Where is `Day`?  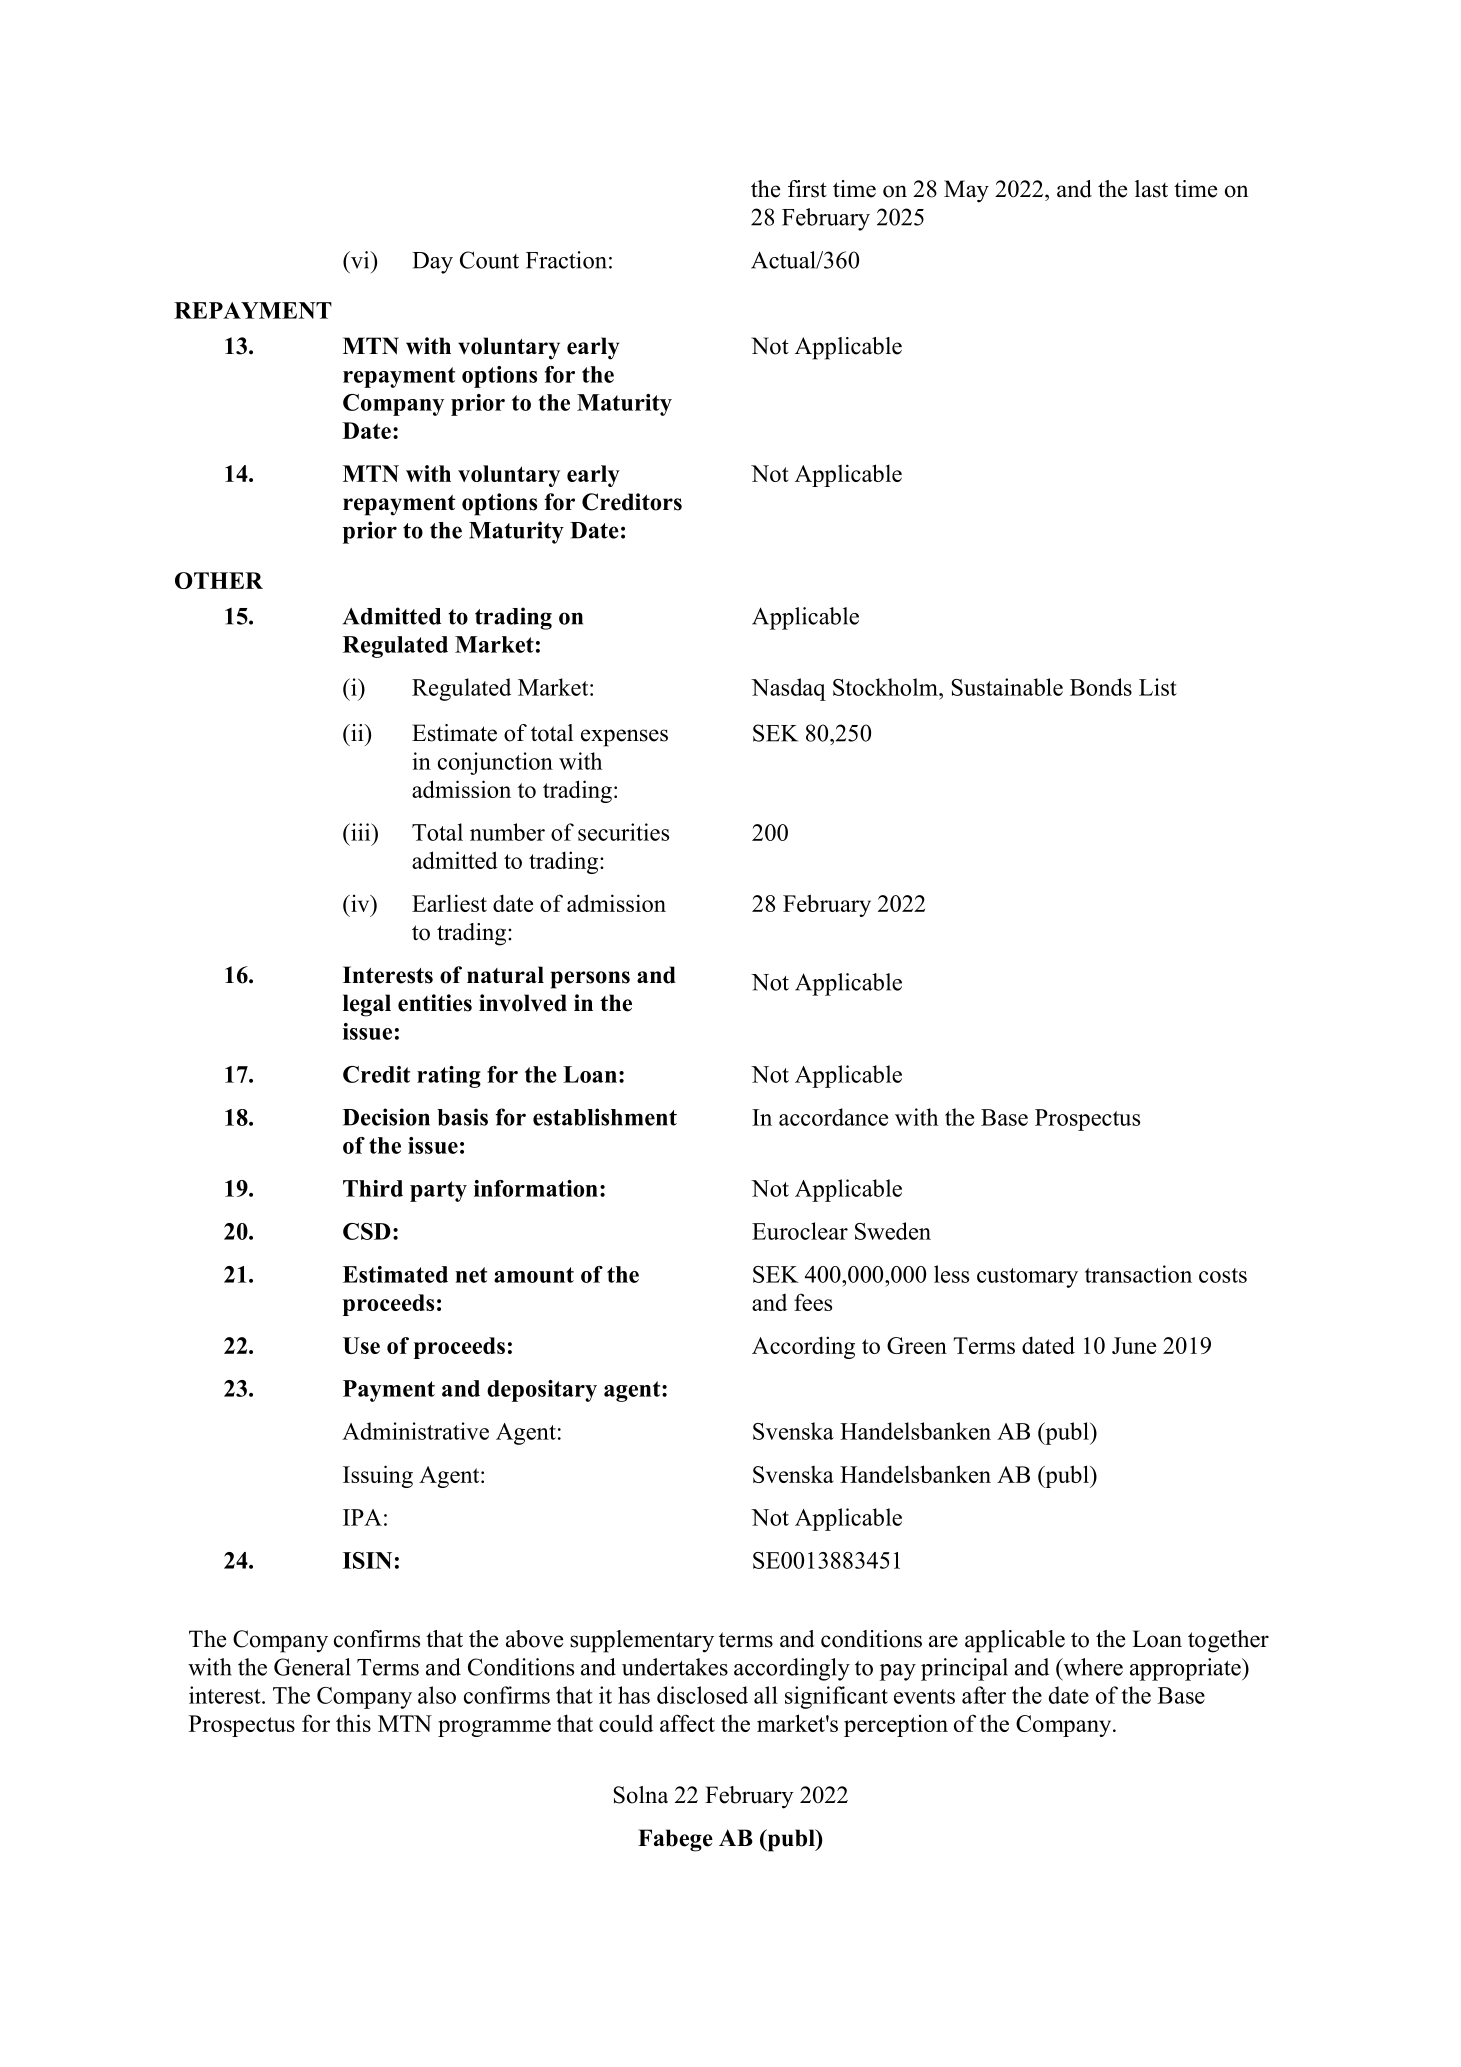 Day is located at coordinates (432, 263).
